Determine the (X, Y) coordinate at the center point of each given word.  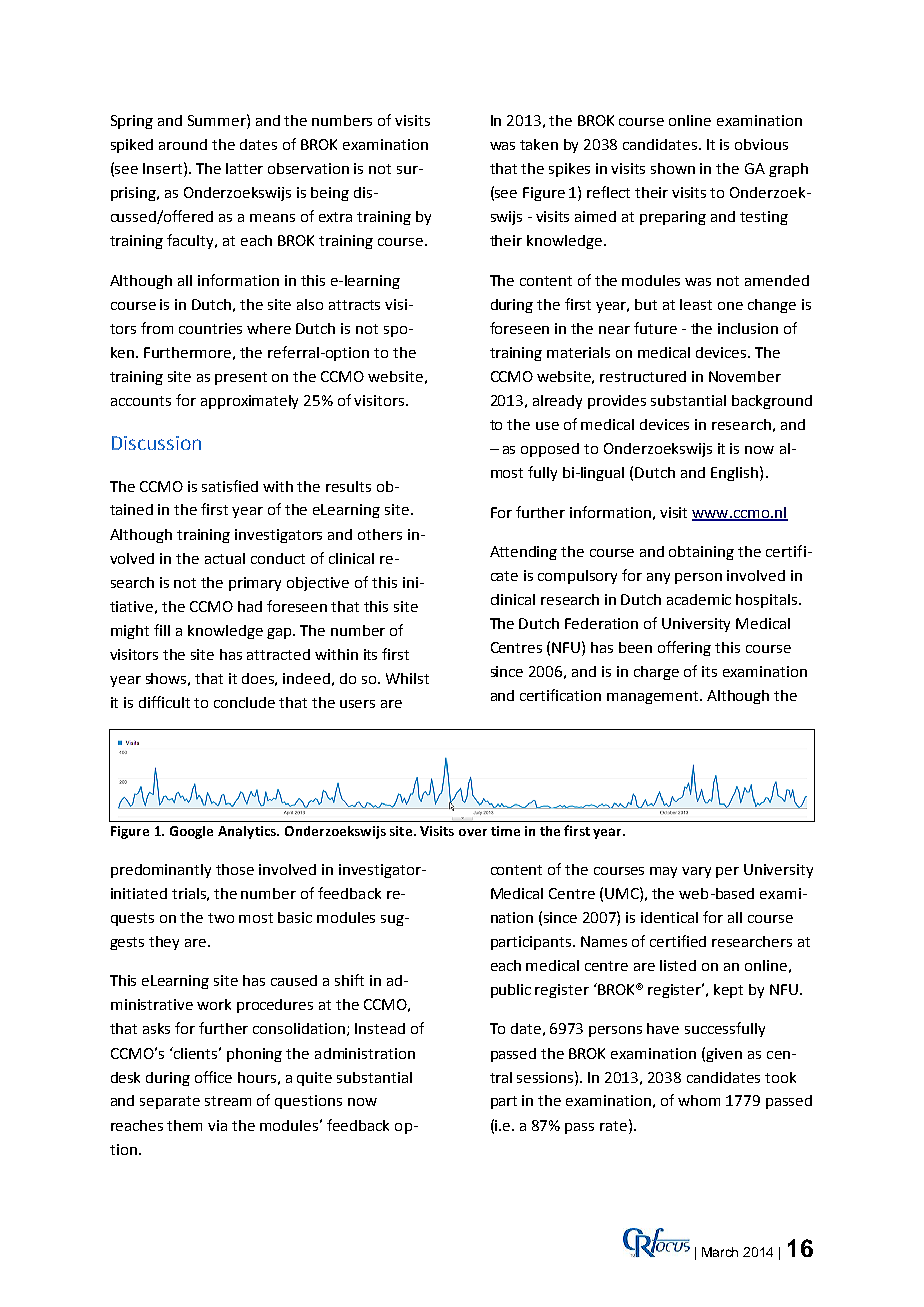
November (745, 376)
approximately (249, 402)
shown (673, 168)
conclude (244, 702)
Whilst (407, 678)
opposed (550, 450)
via (217, 1125)
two (221, 918)
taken (539, 144)
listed (678, 965)
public (511, 991)
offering (684, 648)
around (183, 144)
